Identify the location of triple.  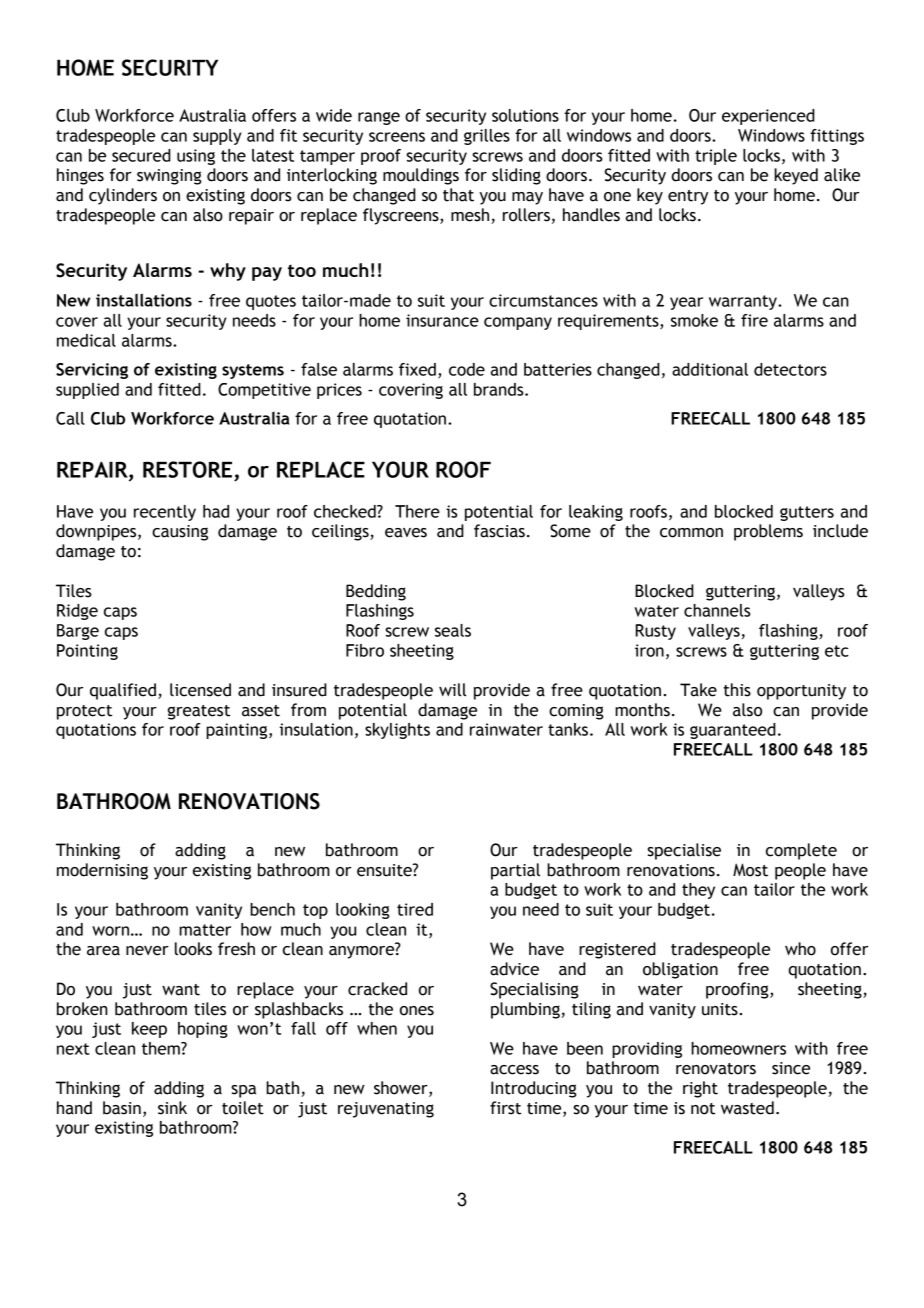
(716, 157).
